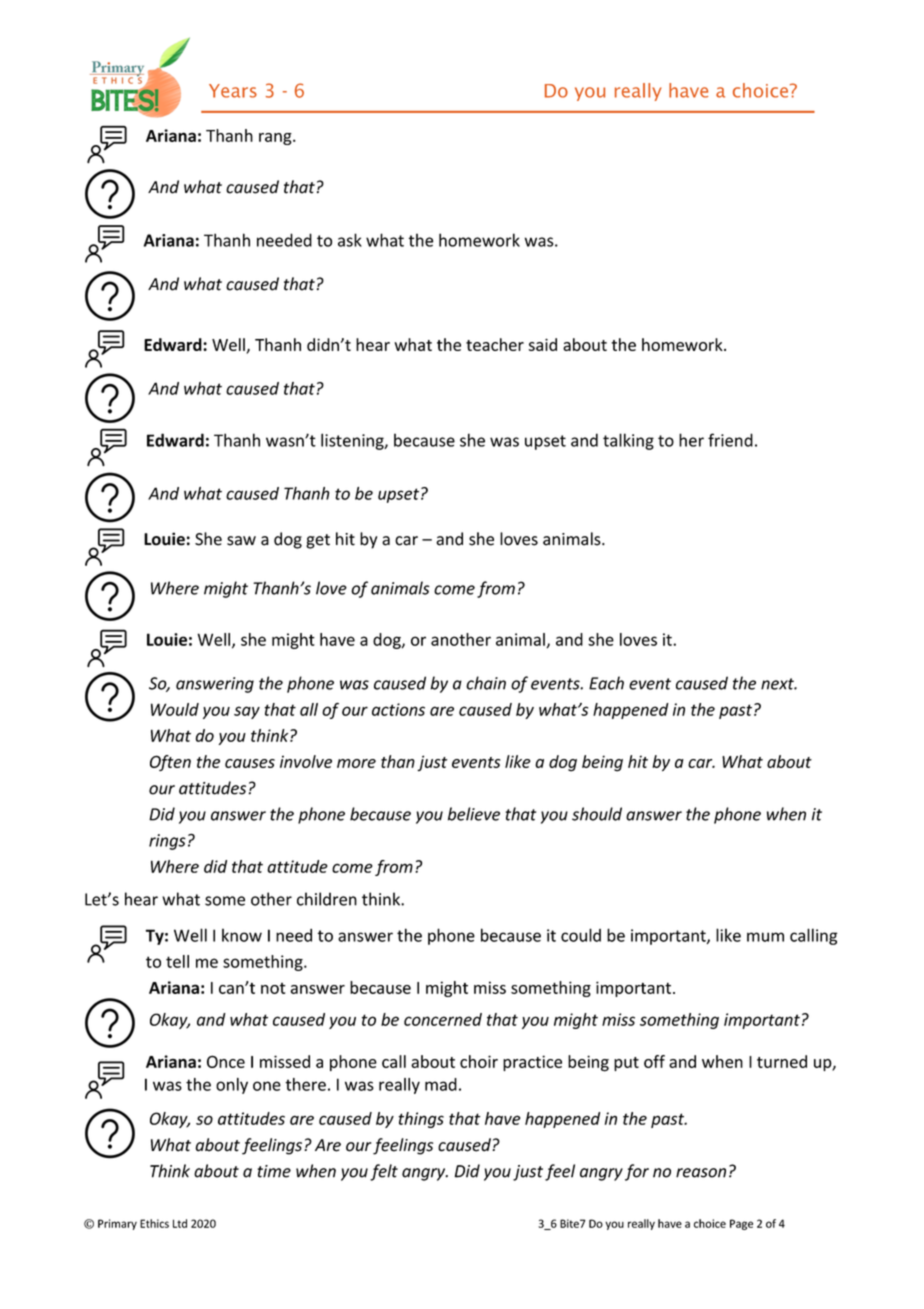 This screenshot has width=924, height=1309. Describe the element at coordinates (180, 1223) in the screenshot. I see `Ltd` at that location.
